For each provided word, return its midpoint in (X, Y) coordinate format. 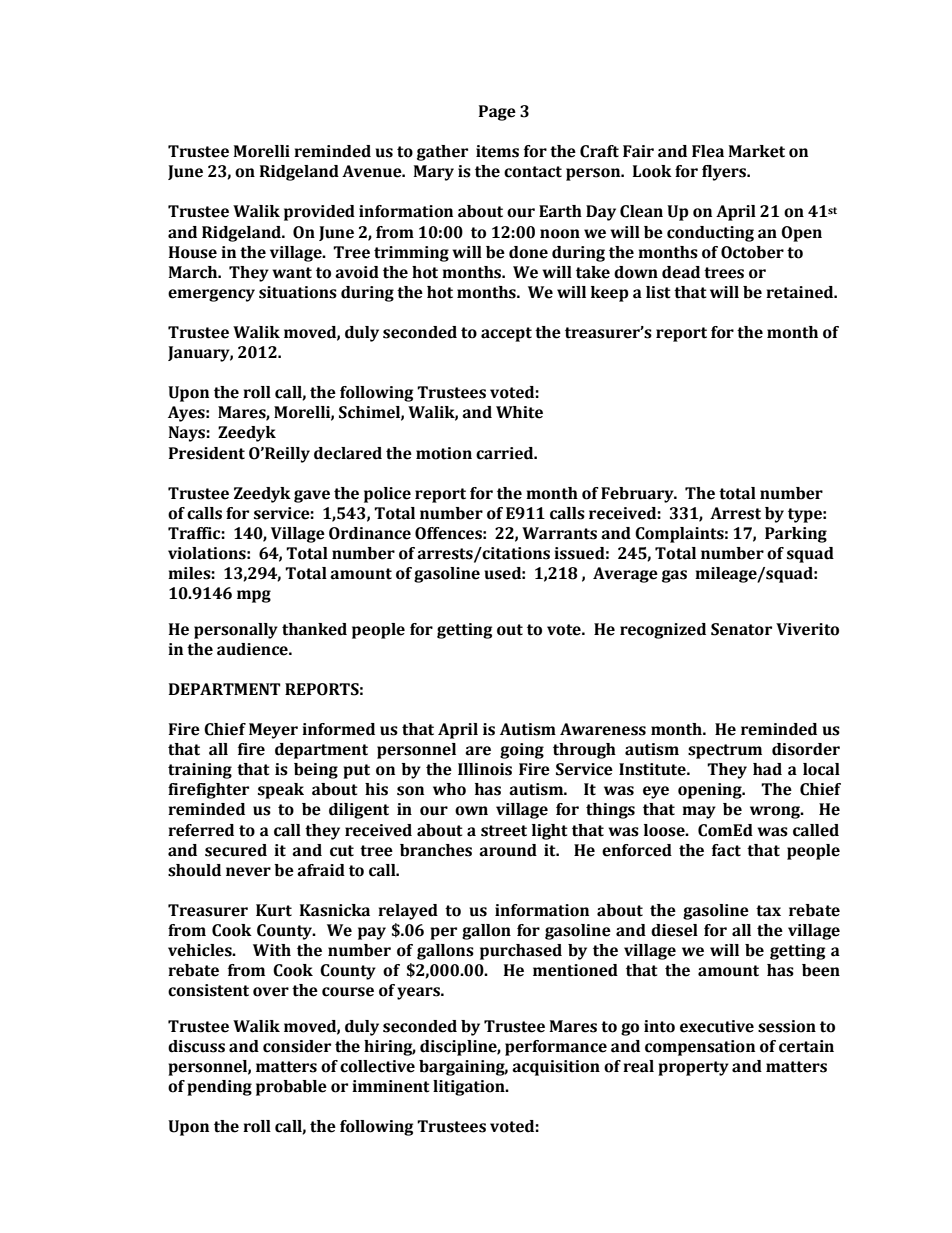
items (497, 151)
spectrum (725, 751)
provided (319, 213)
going (522, 751)
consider (297, 1046)
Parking (796, 535)
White (519, 412)
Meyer (273, 731)
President (207, 453)
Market (756, 151)
